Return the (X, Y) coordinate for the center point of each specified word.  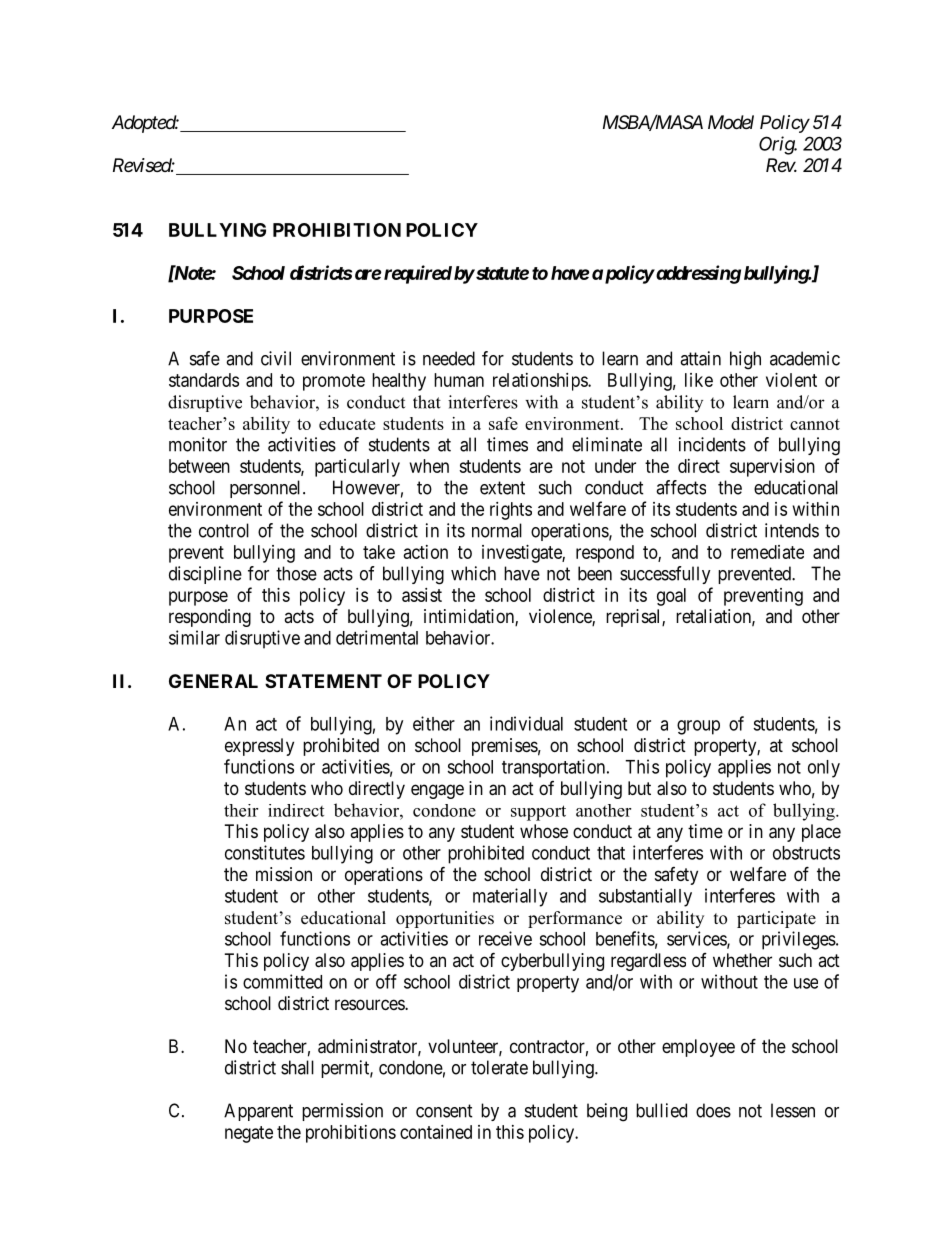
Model (731, 122)
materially (510, 897)
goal (671, 597)
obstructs (806, 853)
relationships (541, 382)
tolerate (499, 1067)
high (745, 360)
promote (334, 382)
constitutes (265, 852)
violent (791, 380)
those (296, 573)
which (473, 573)
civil (276, 358)
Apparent (258, 1112)
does (713, 1110)
